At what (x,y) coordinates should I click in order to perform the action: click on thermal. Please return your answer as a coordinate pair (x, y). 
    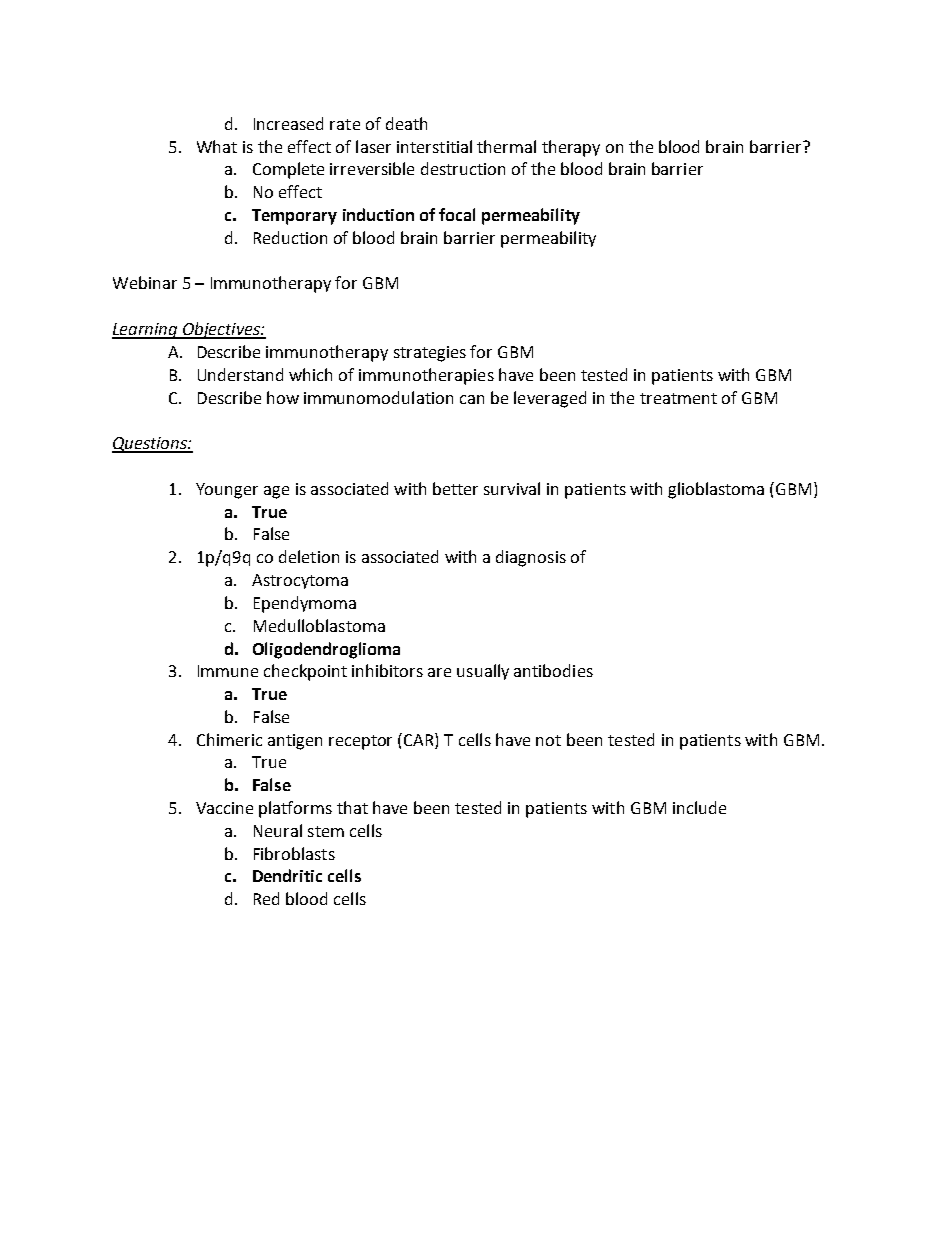
    Looking at the image, I should click on (506, 146).
